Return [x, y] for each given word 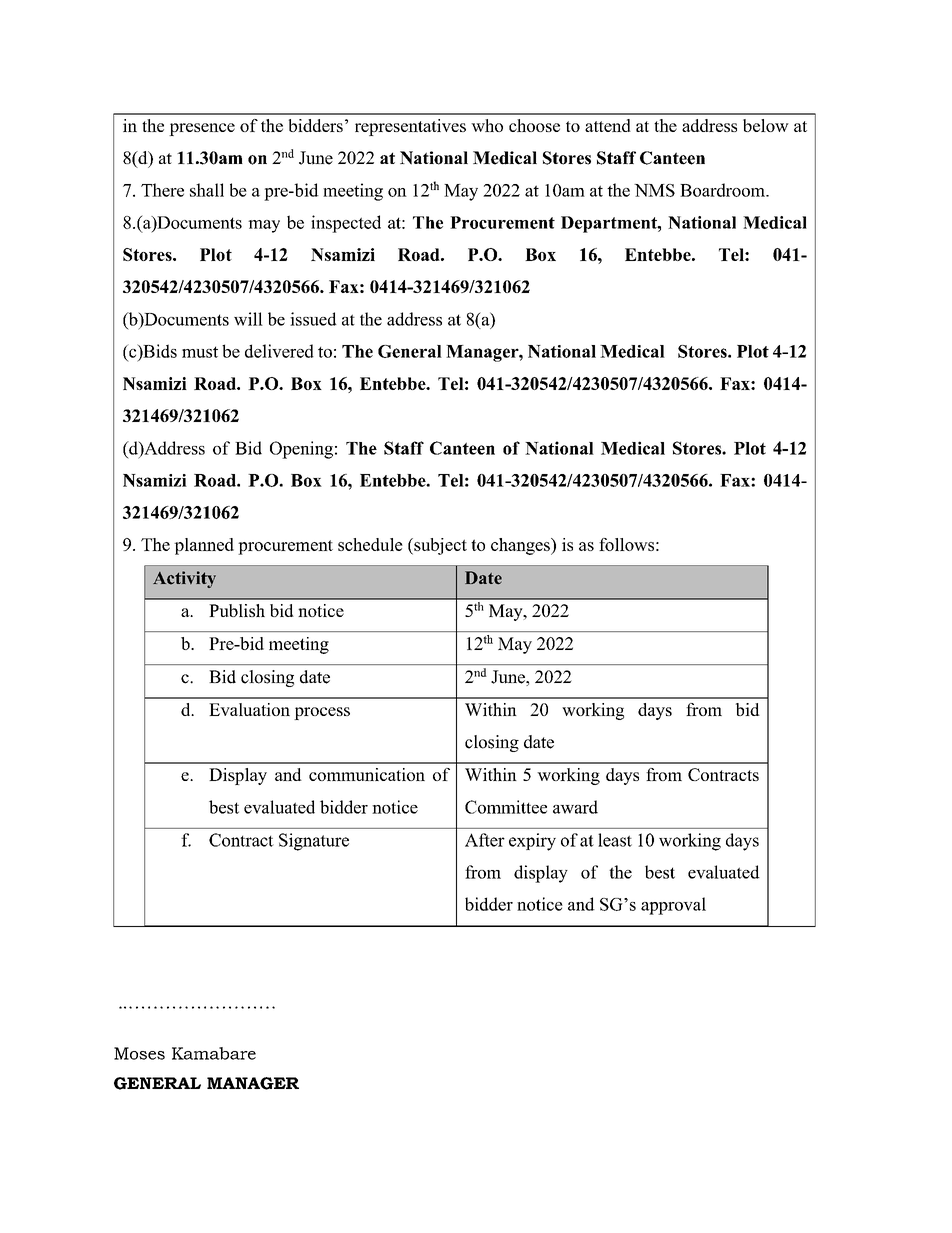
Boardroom [723, 190]
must [200, 352]
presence [202, 129]
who [487, 125]
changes [521, 546]
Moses [139, 1053]
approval [673, 906]
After [485, 840]
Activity [184, 579]
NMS [654, 190]
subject [439, 546]
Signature [314, 842]
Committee [506, 807]
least [615, 840]
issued [313, 319]
